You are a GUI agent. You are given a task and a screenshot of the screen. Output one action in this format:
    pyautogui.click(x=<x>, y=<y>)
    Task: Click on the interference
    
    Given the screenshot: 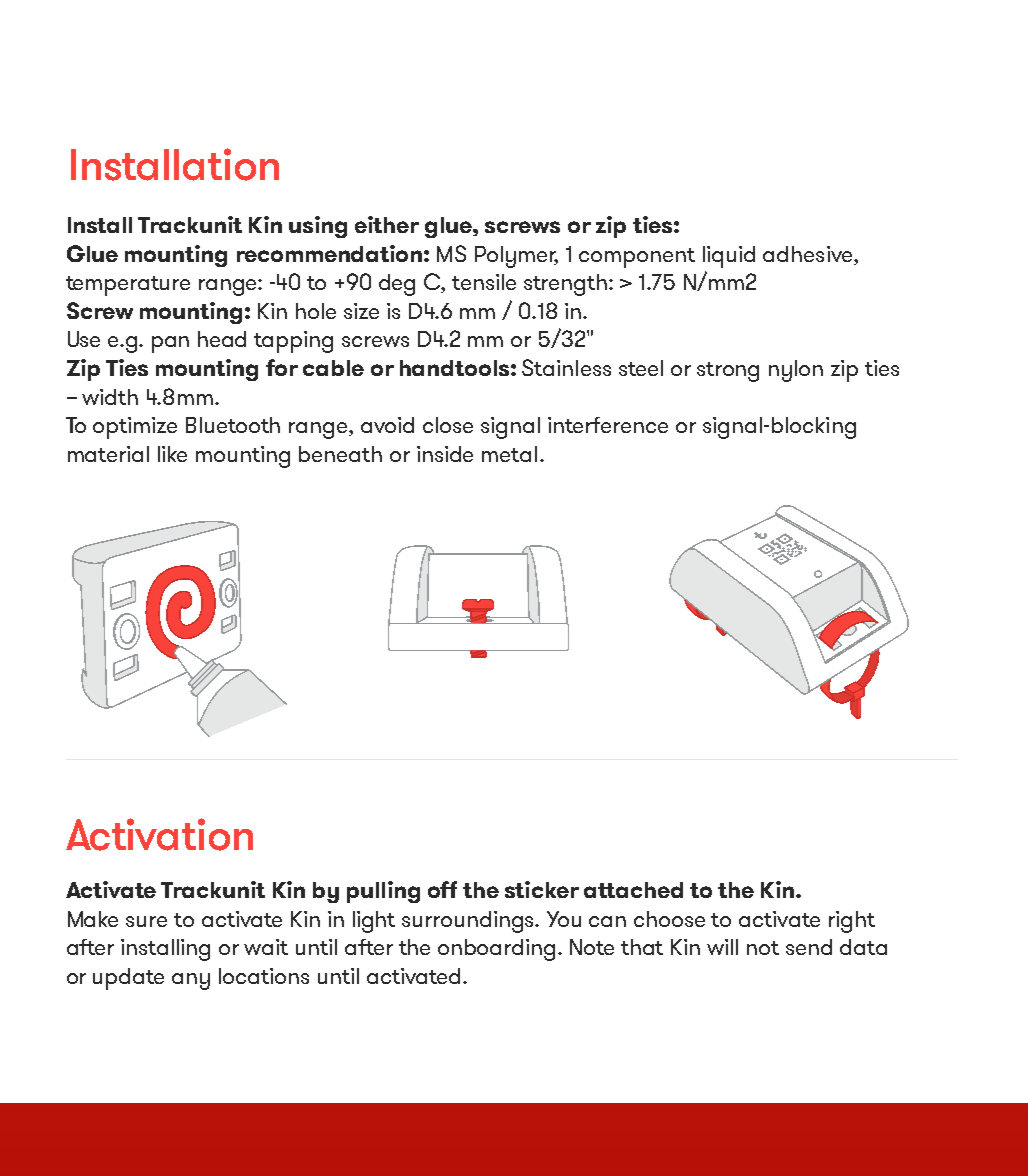 What is the action you would take?
    pyautogui.click(x=608, y=425)
